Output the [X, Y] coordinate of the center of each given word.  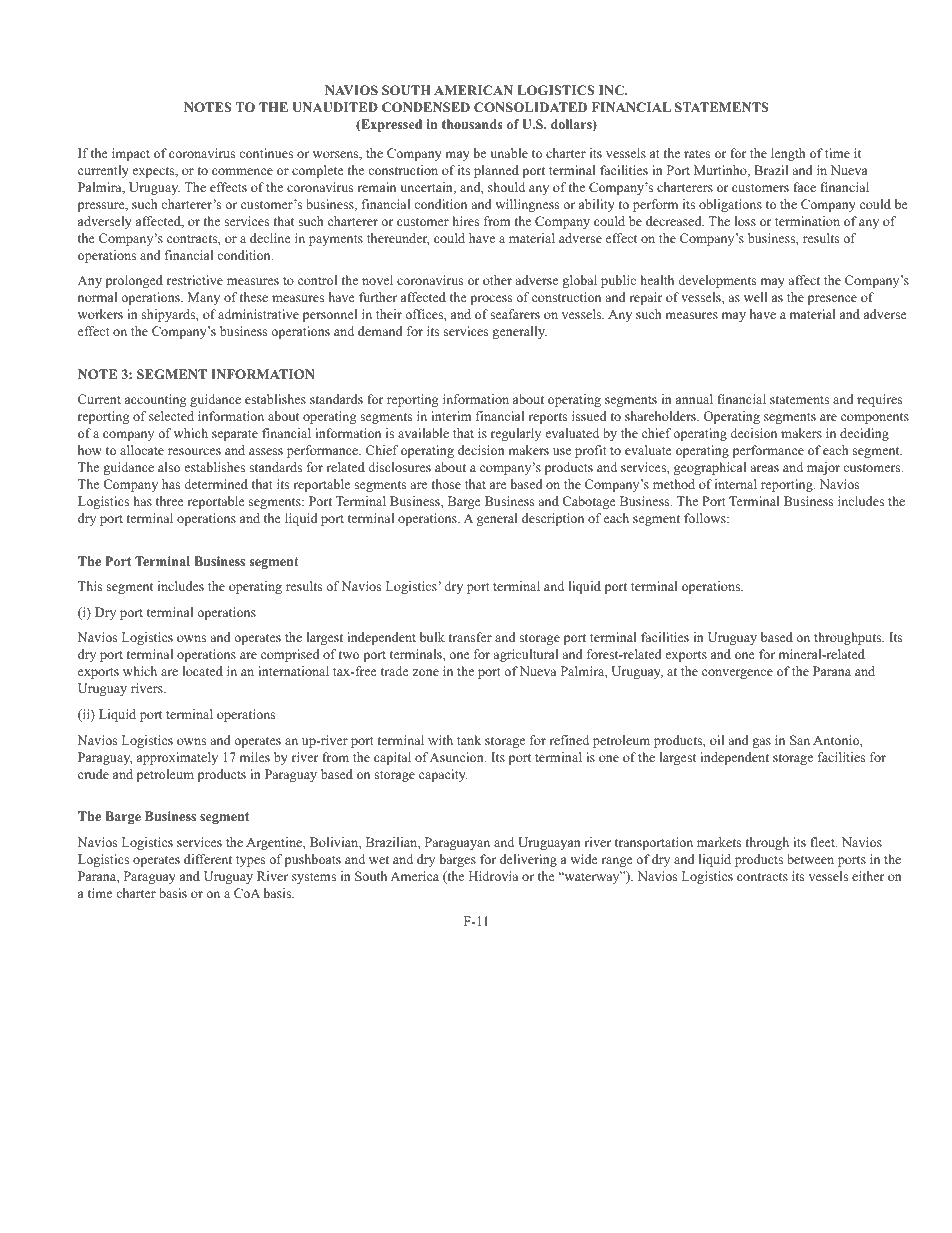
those [446, 484]
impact [131, 154]
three [170, 501]
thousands [472, 124]
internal [736, 484]
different [208, 859]
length [788, 154]
